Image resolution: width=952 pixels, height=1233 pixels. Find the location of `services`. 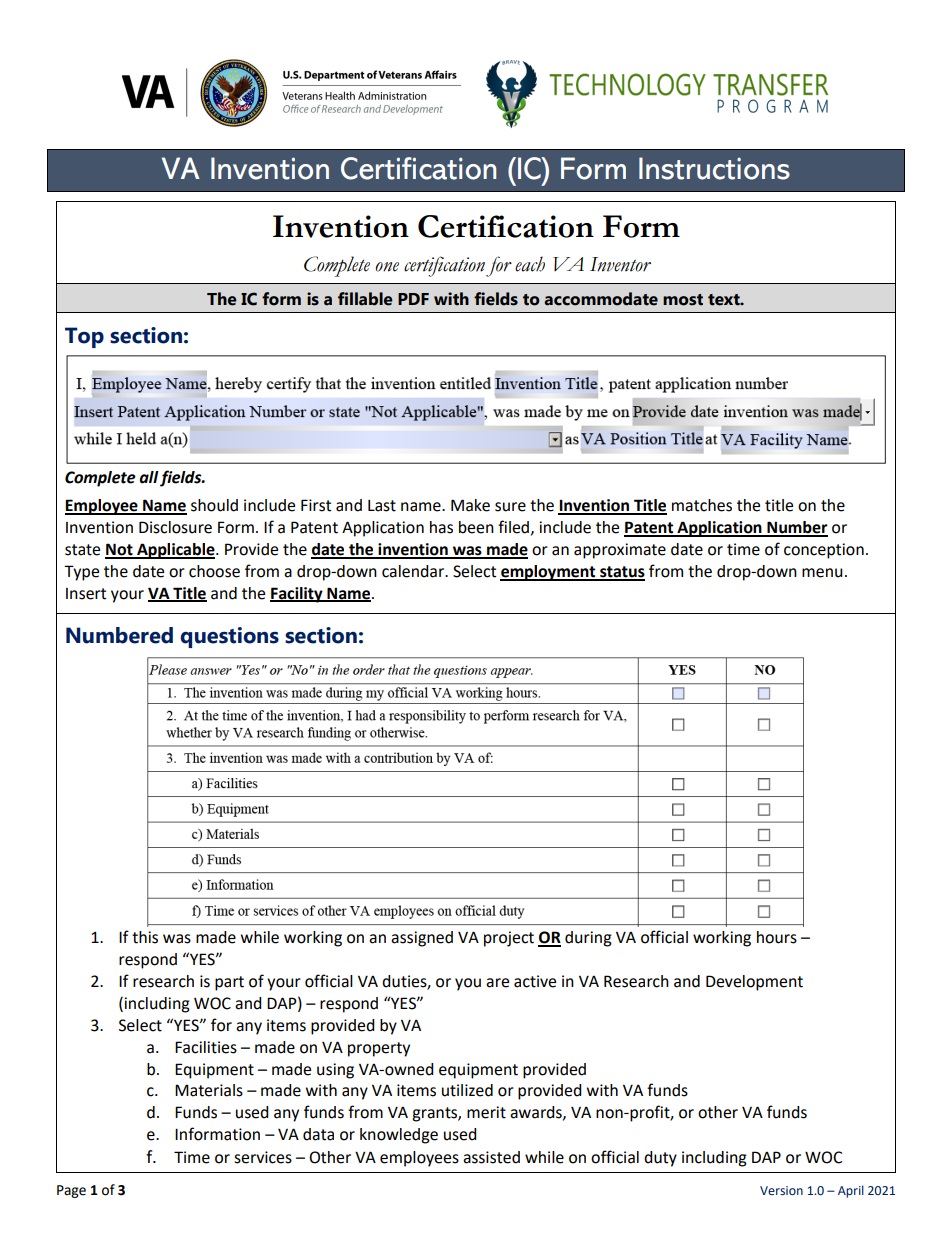

services is located at coordinates (263, 1157).
